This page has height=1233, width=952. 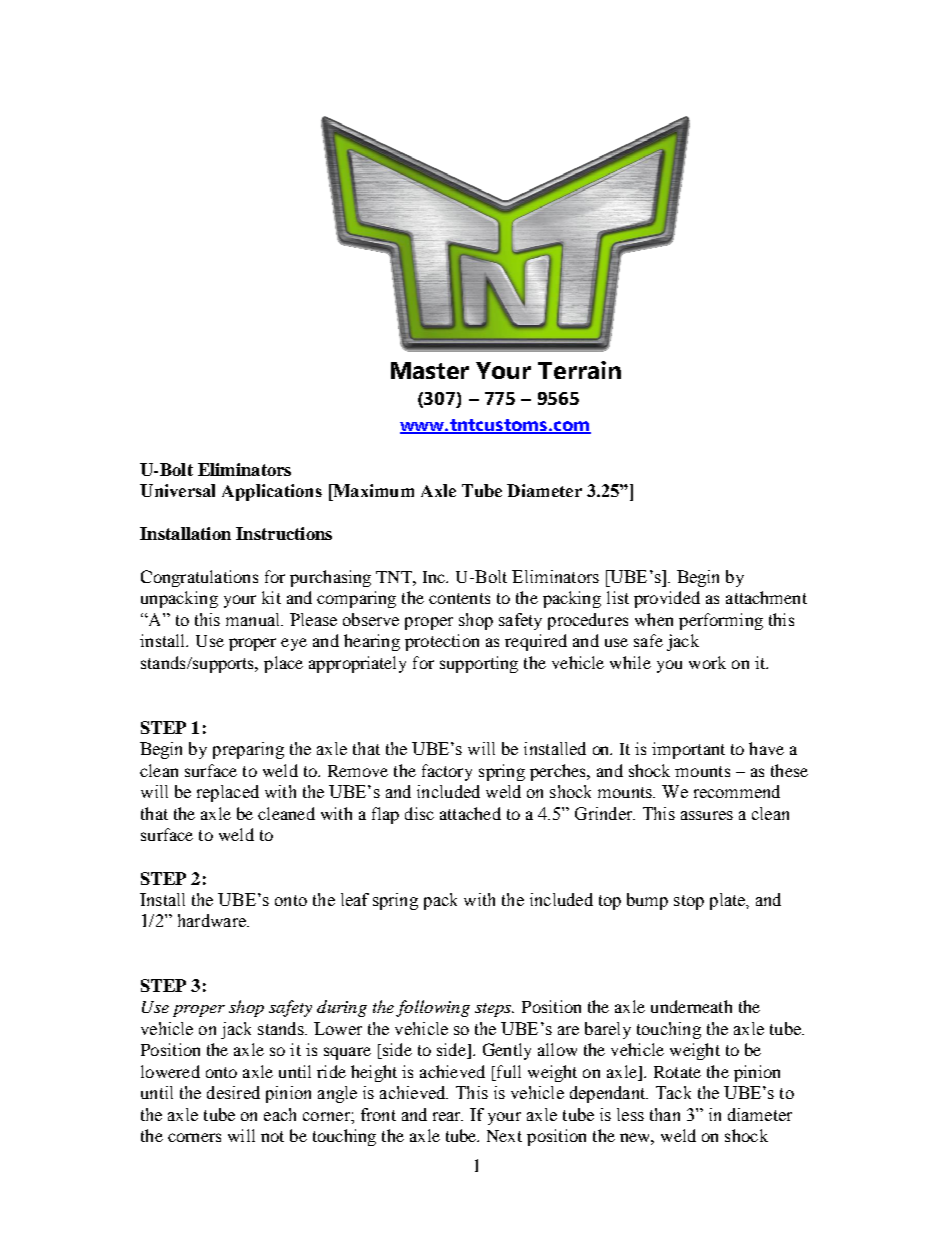 I want to click on preparing, so click(x=248, y=750).
